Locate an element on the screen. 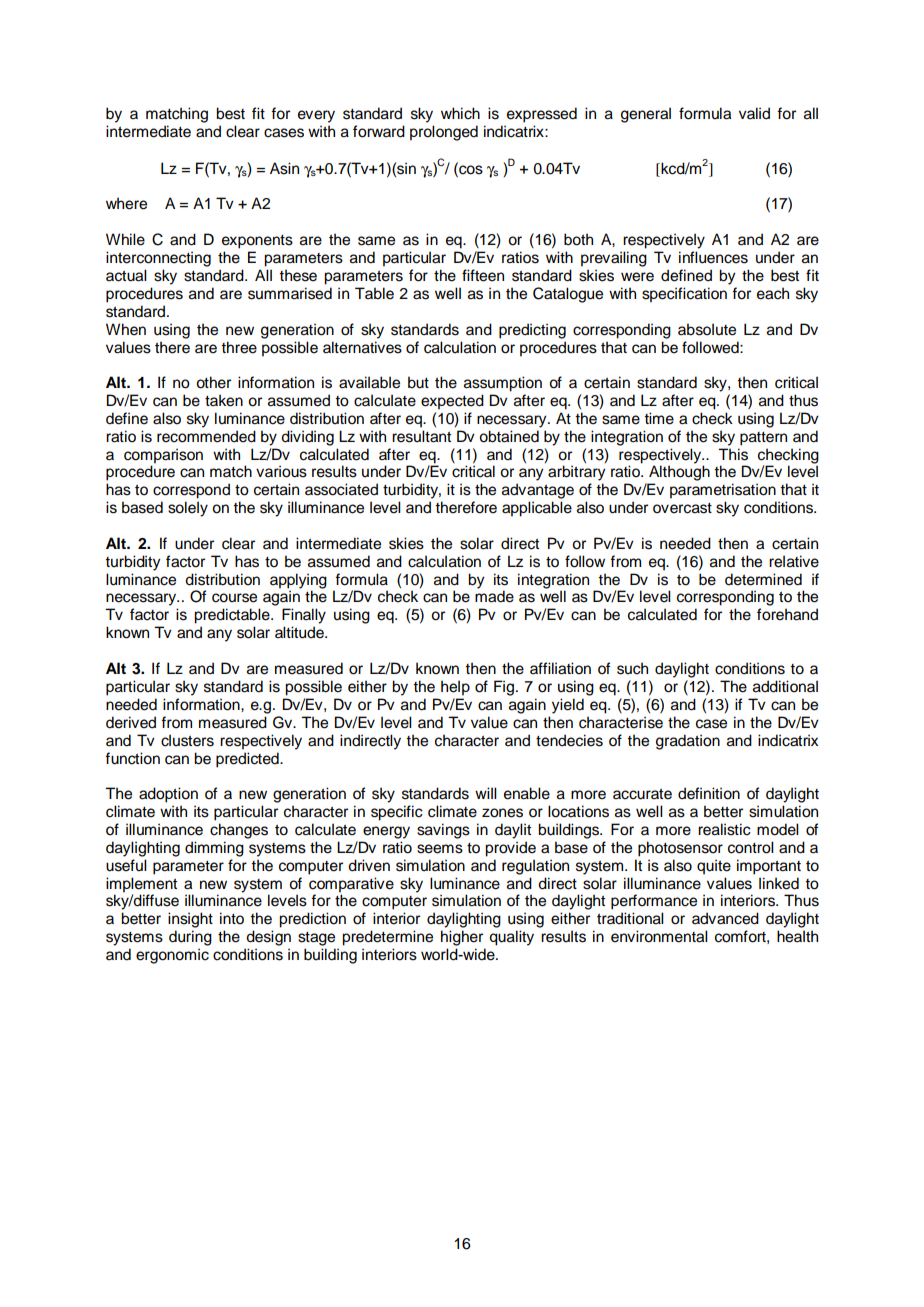 The height and width of the screenshot is (1307, 924). three is located at coordinates (239, 347).
